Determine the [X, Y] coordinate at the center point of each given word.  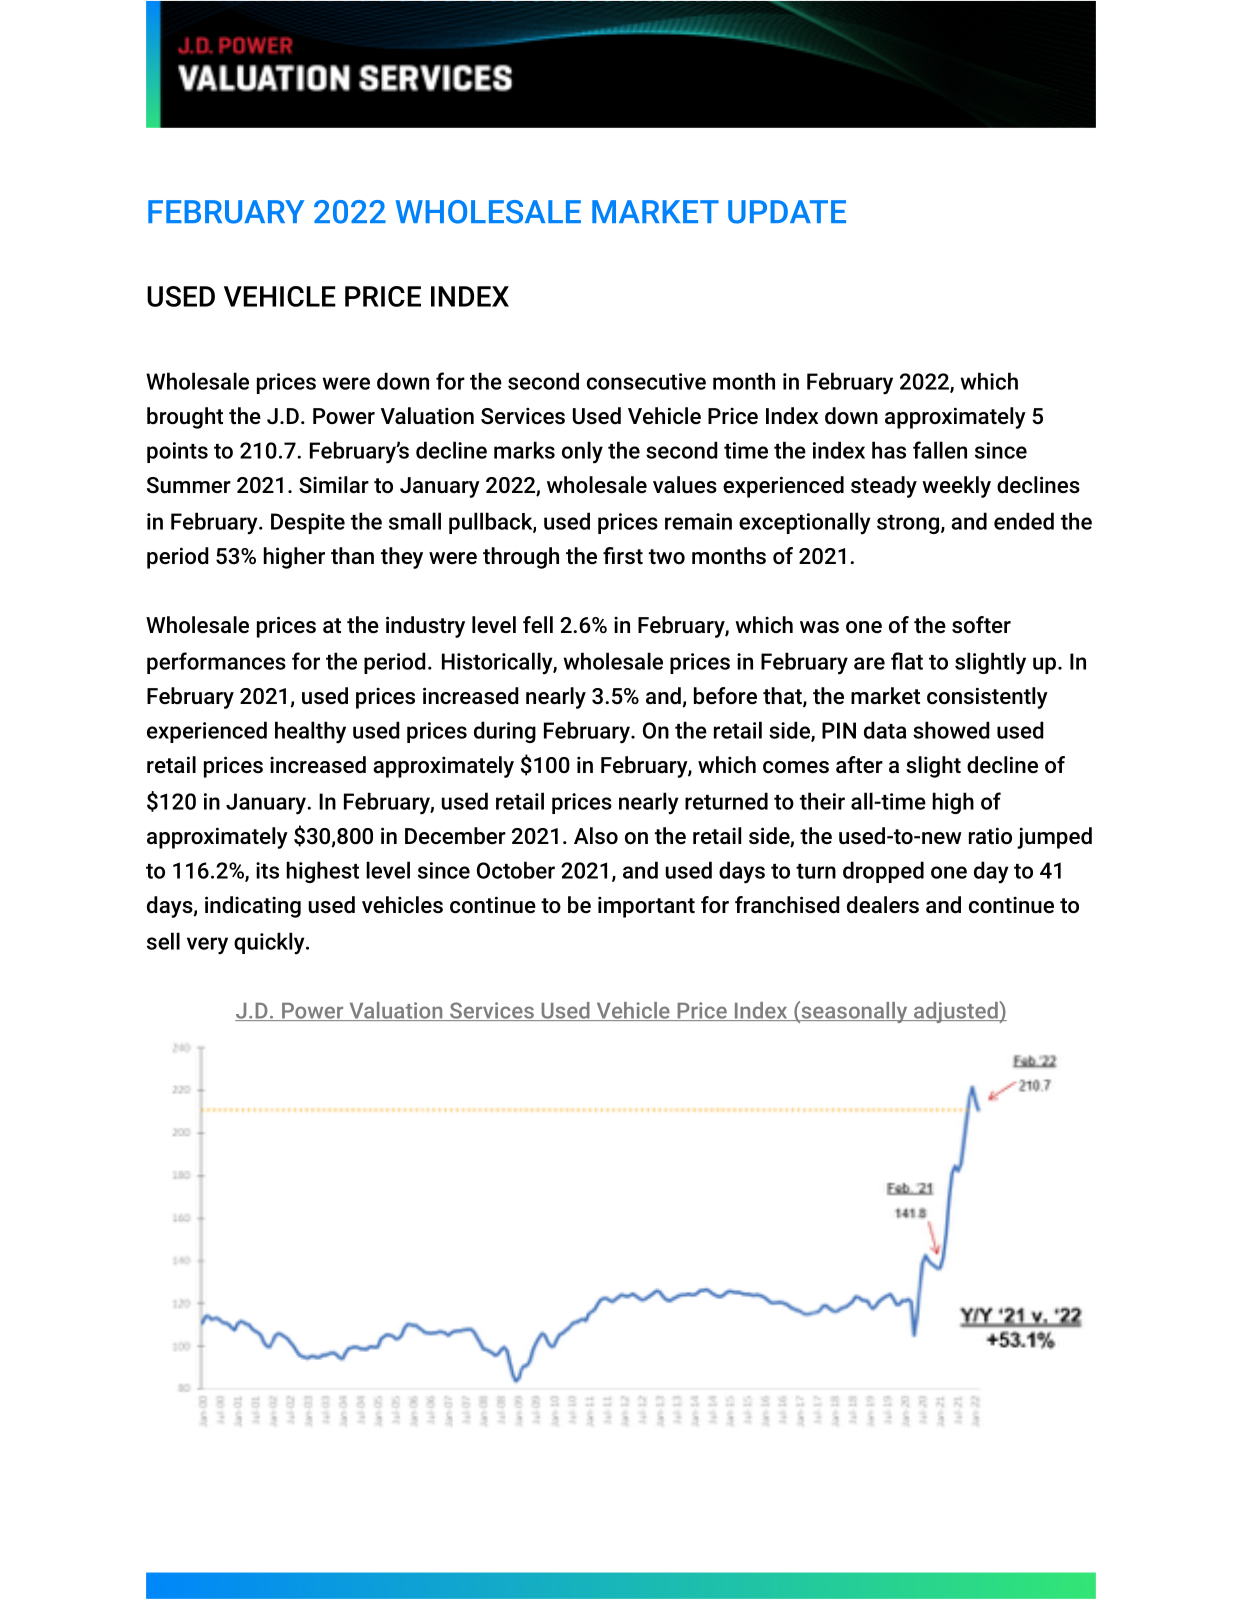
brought [185, 418]
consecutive [646, 381]
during [505, 732]
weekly [956, 487]
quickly [270, 943]
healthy [310, 732]
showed [951, 730]
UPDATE [787, 212]
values [685, 485]
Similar [334, 485]
